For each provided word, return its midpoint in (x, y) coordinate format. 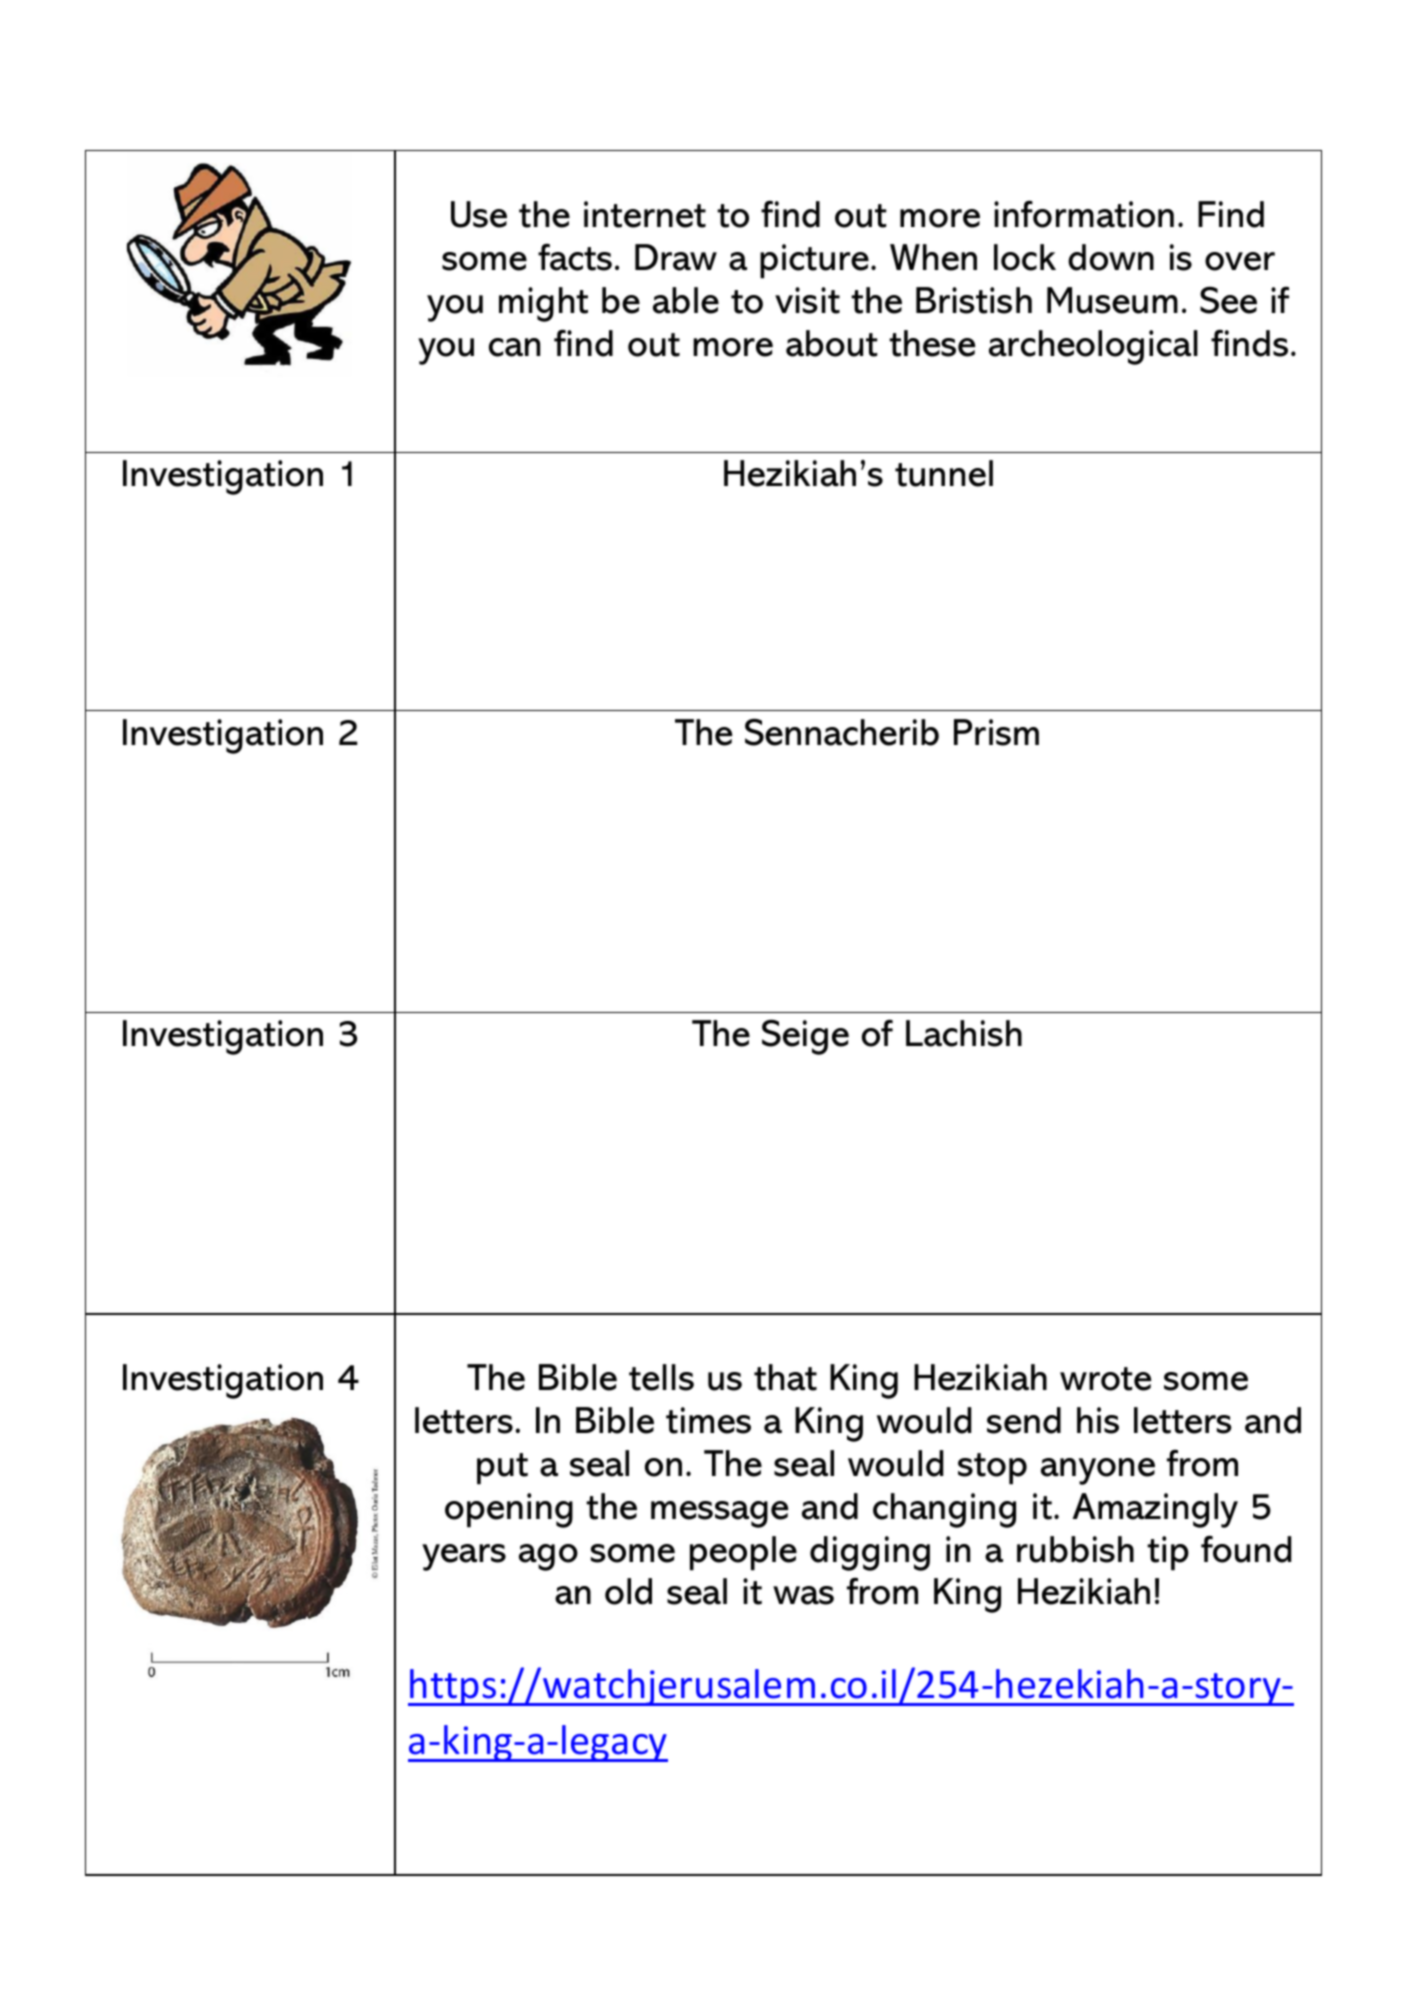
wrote (1105, 1379)
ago (548, 1557)
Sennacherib (842, 732)
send (1024, 1420)
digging (870, 1553)
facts (575, 257)
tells (661, 1377)
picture (814, 261)
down (1111, 257)
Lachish (964, 1033)
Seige (805, 1037)
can (514, 347)
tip (1168, 1553)
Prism (996, 732)
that (785, 1377)
